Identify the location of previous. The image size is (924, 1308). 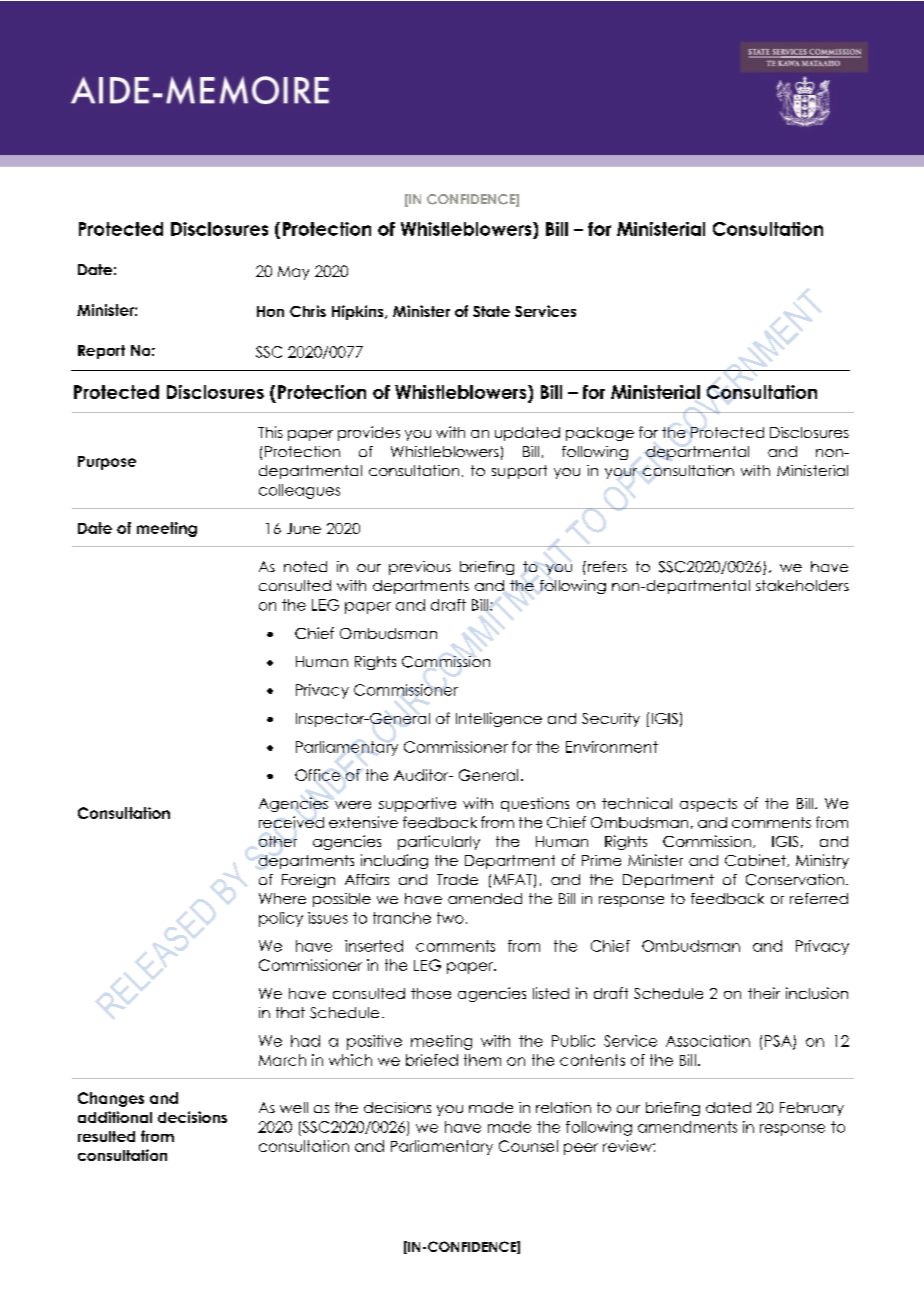
(420, 568).
